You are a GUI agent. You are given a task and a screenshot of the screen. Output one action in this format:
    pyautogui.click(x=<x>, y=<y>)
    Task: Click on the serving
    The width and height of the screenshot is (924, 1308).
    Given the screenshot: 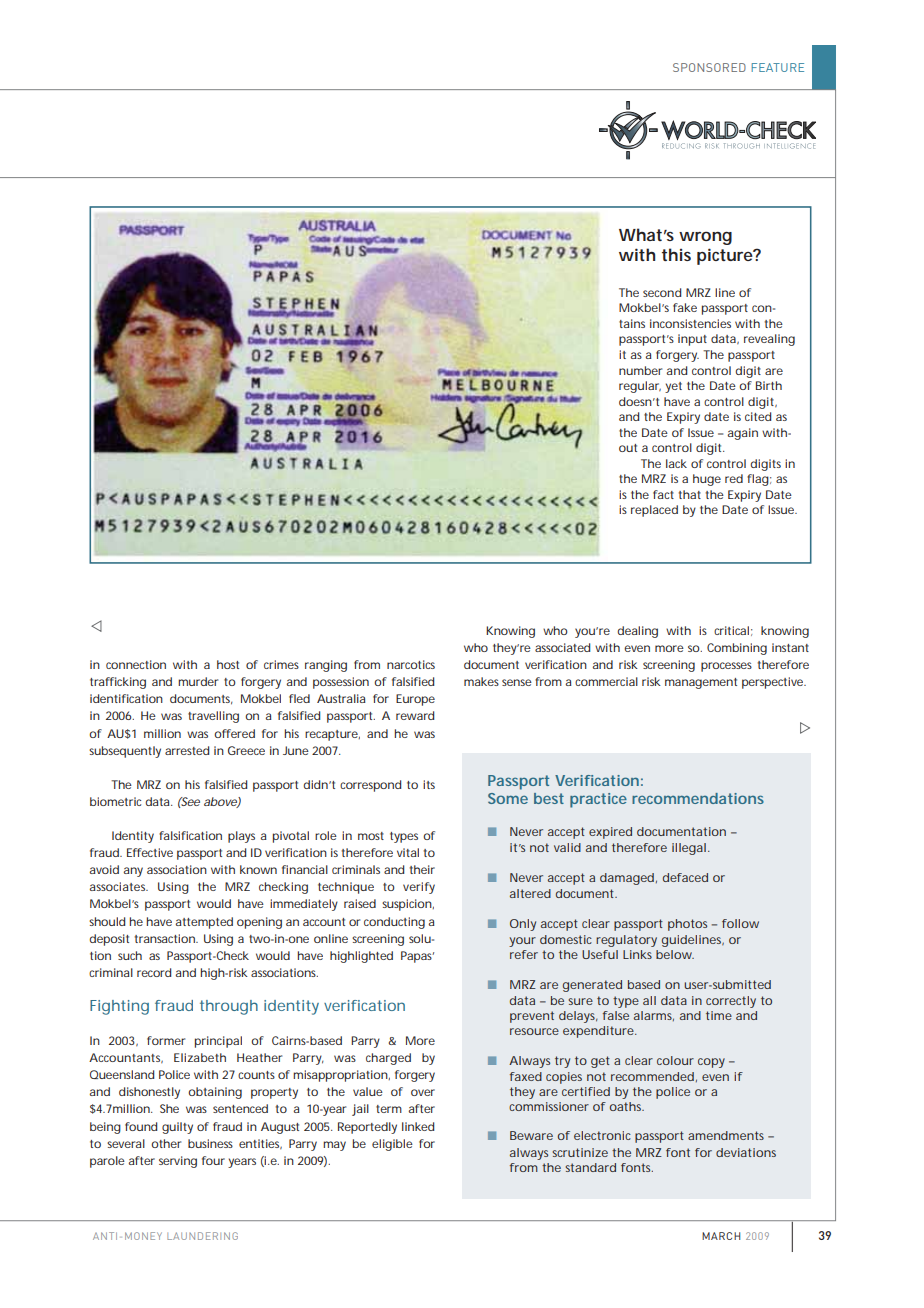 What is the action you would take?
    pyautogui.click(x=178, y=1162)
